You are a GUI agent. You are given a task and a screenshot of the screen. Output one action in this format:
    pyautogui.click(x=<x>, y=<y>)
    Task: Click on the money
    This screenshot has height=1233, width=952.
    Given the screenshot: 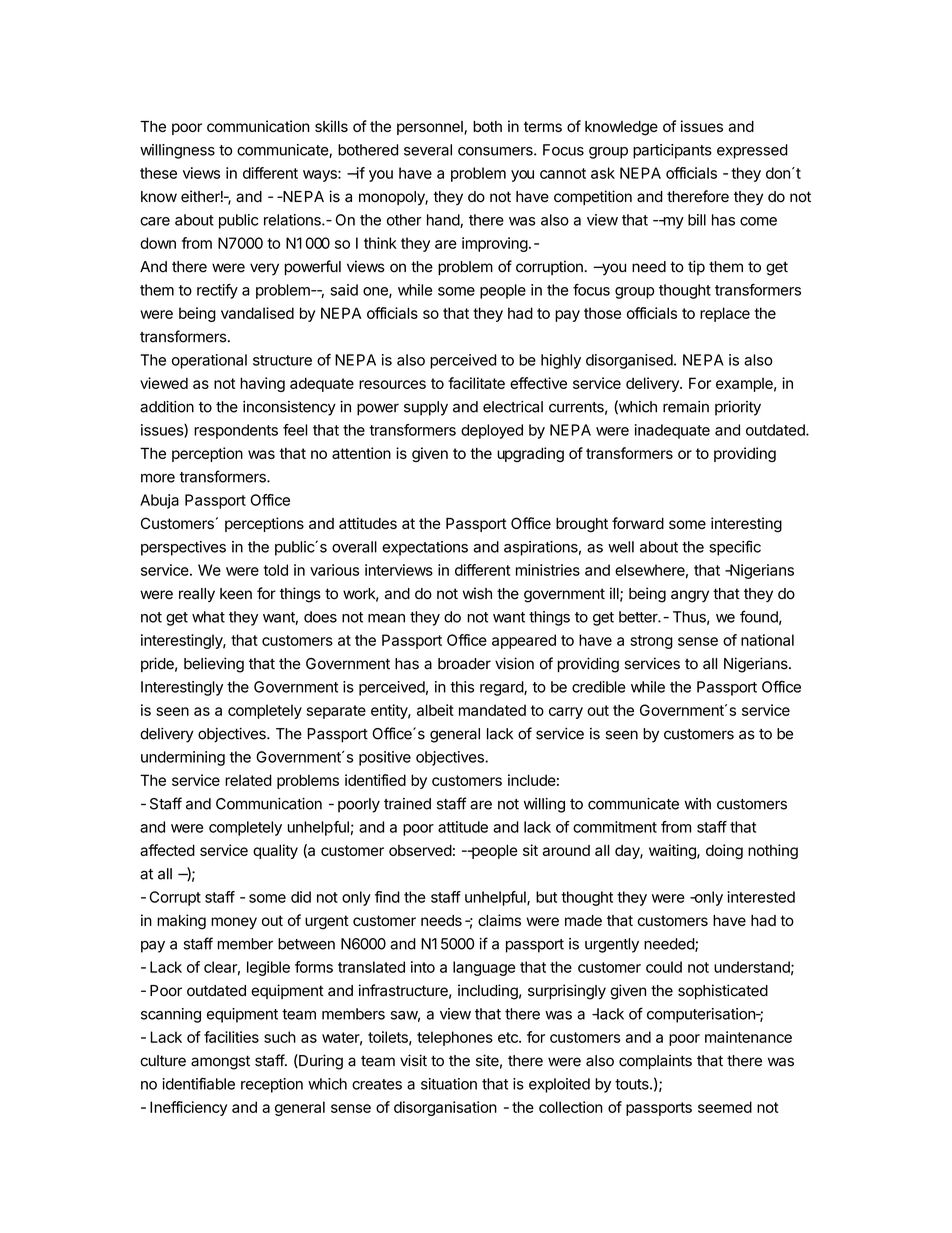 What is the action you would take?
    pyautogui.click(x=234, y=923)
